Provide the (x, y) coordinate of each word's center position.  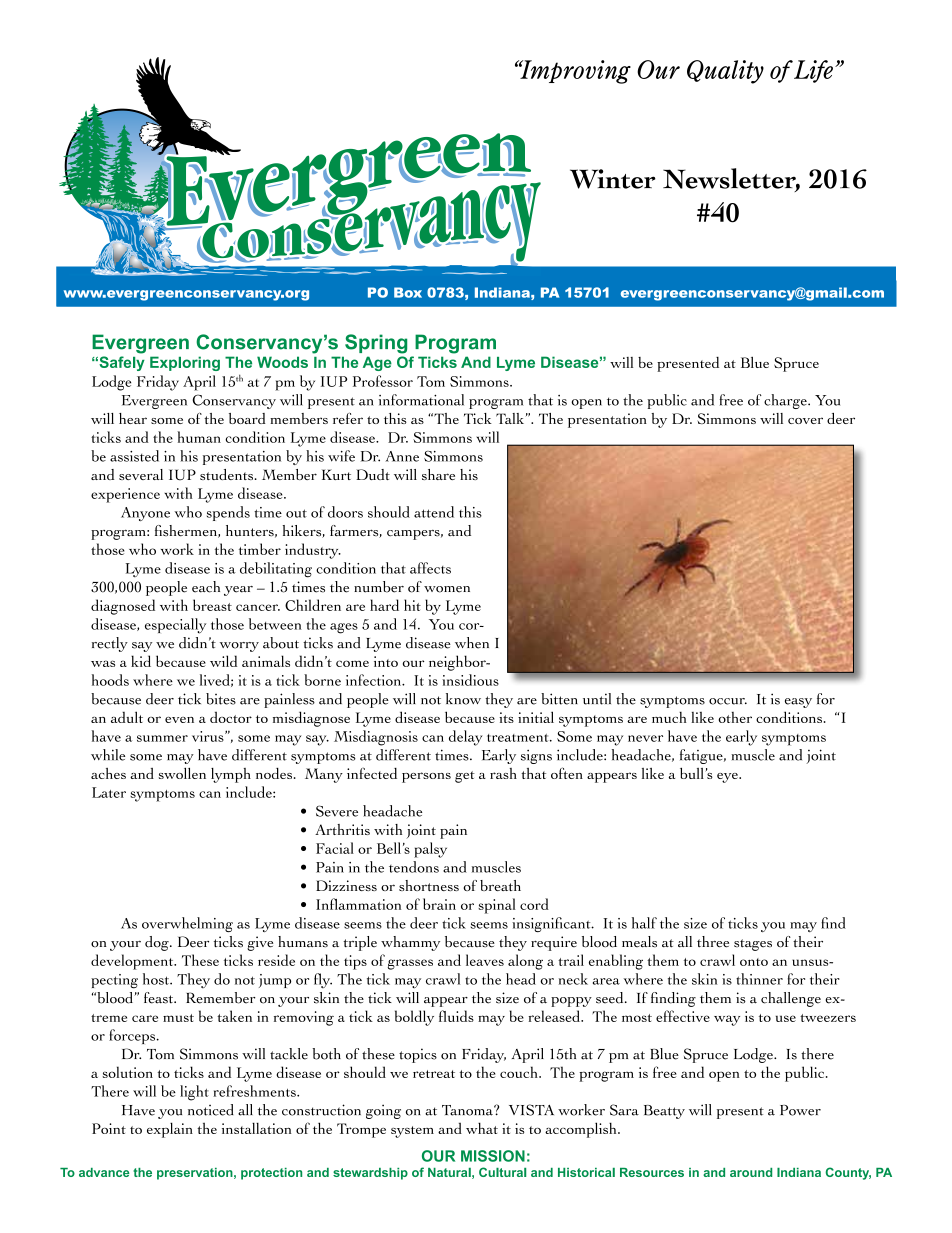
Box (408, 292)
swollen (182, 773)
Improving (574, 72)
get (465, 777)
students (227, 474)
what (482, 1128)
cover (805, 420)
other (735, 717)
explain (170, 1130)
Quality (725, 72)
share (438, 474)
